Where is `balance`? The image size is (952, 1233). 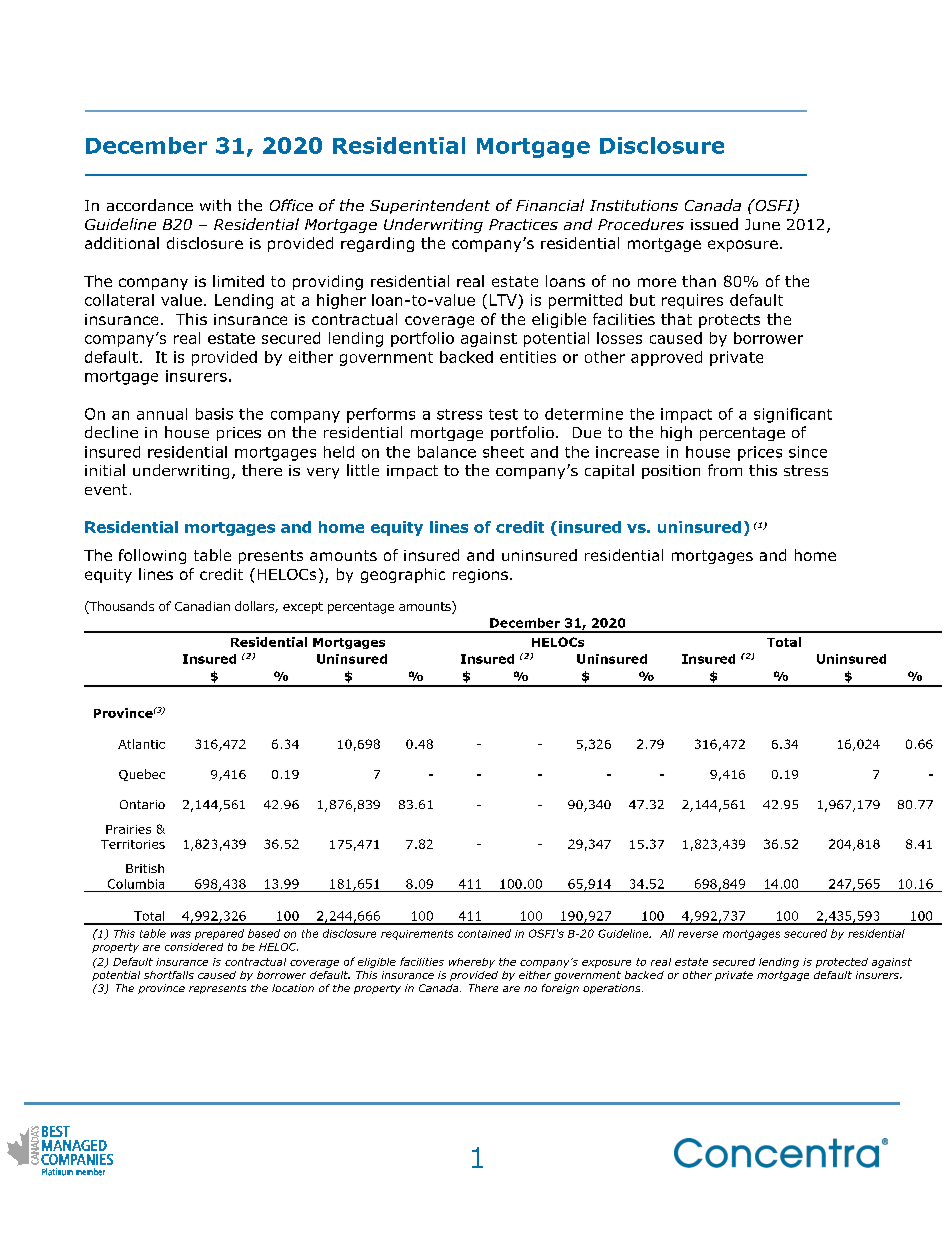
balance is located at coordinates (447, 452).
